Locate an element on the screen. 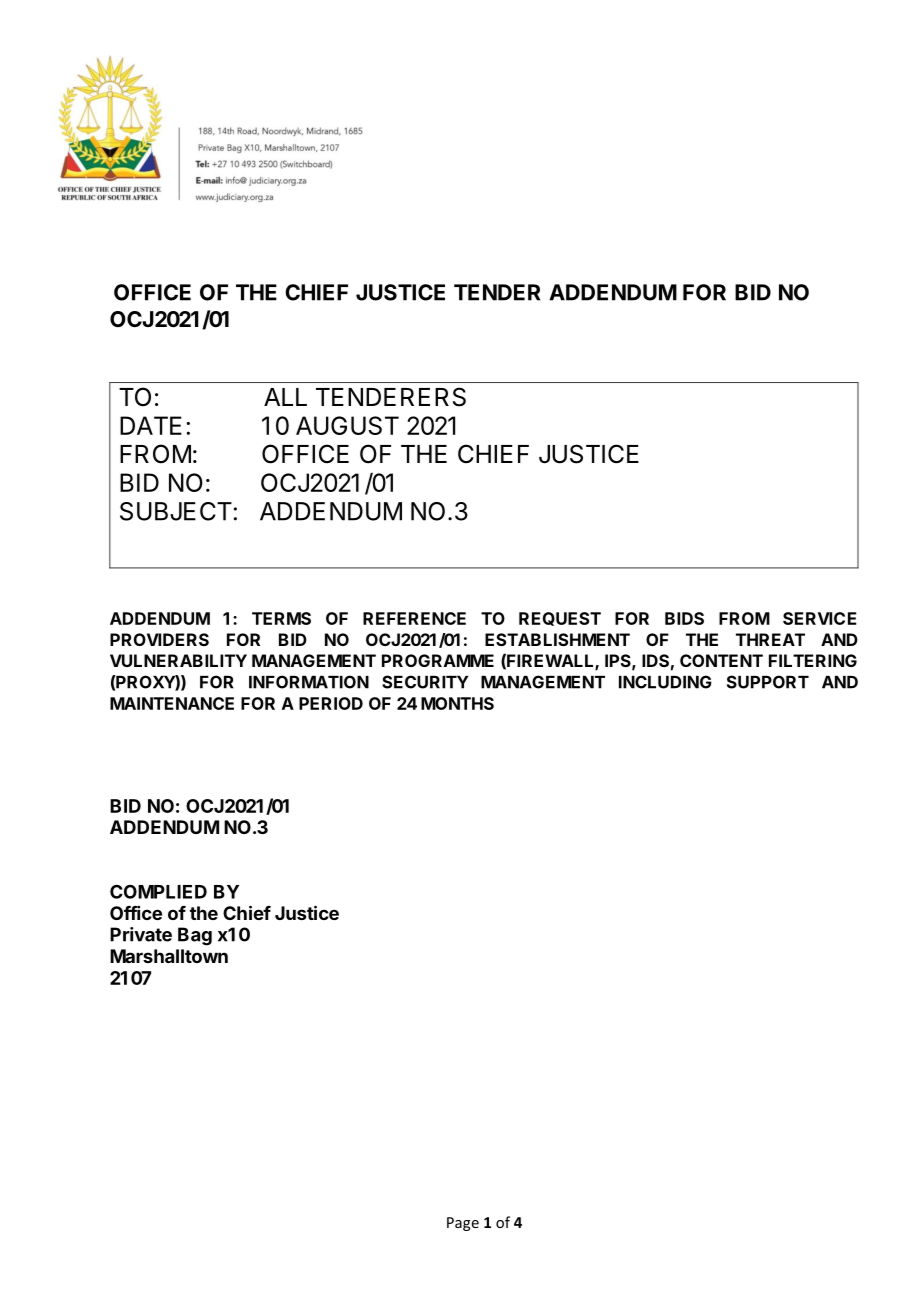 The width and height of the screenshot is (924, 1308). BIDS is located at coordinates (684, 618).
